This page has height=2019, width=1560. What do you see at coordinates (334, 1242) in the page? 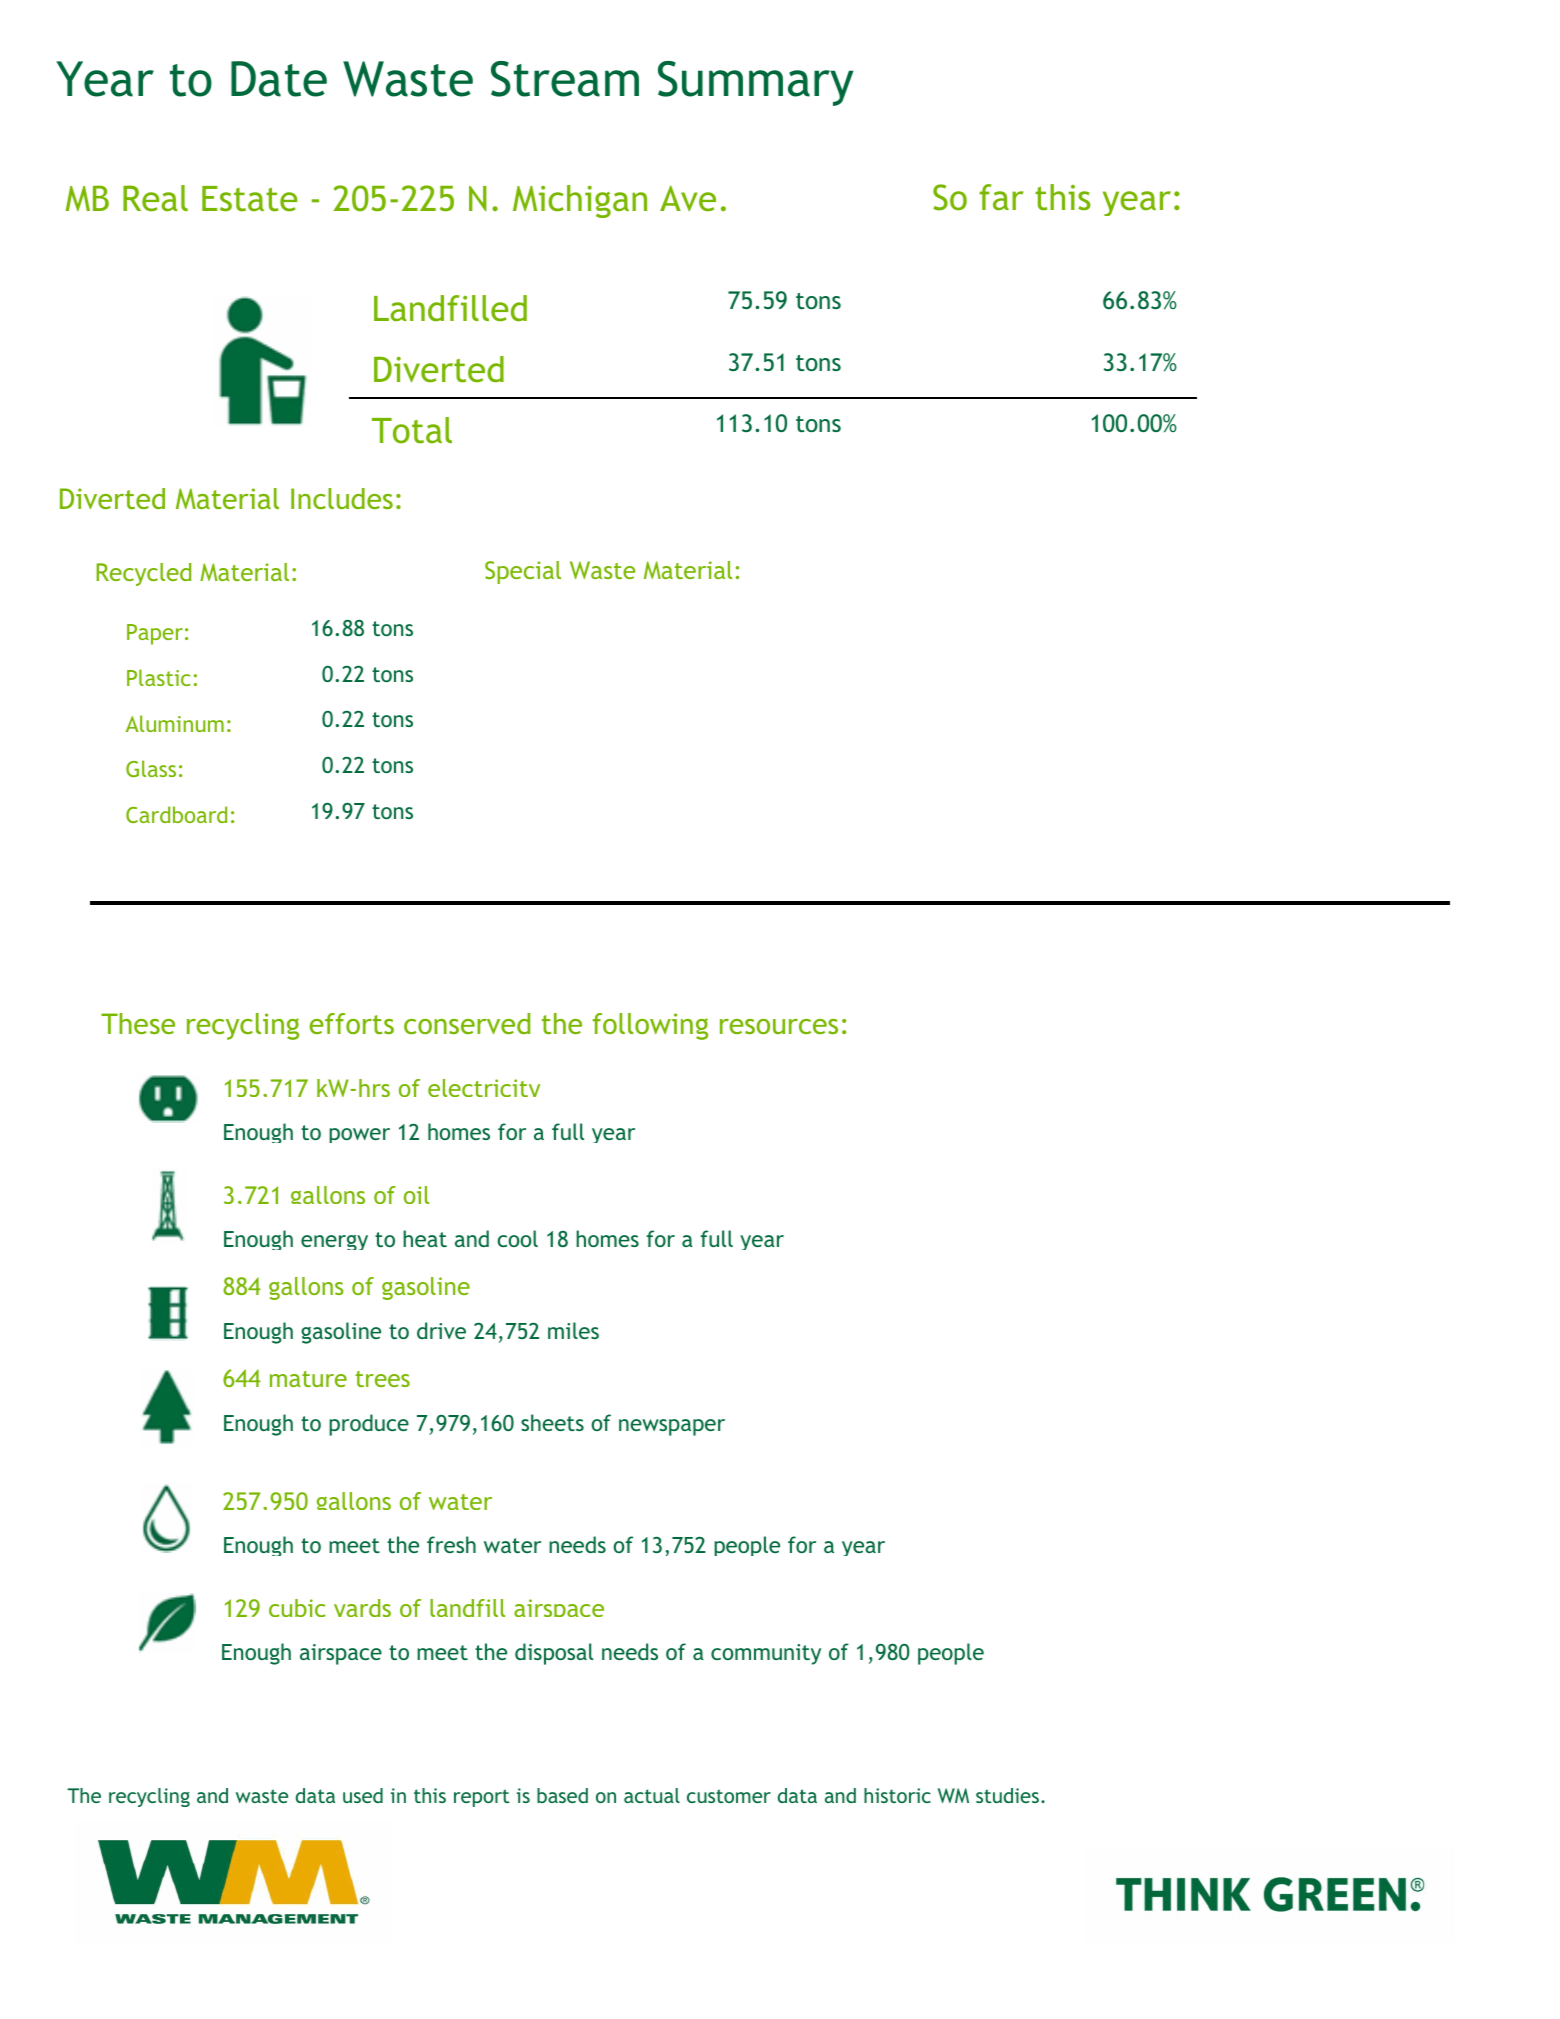
I see `energy` at bounding box center [334, 1242].
